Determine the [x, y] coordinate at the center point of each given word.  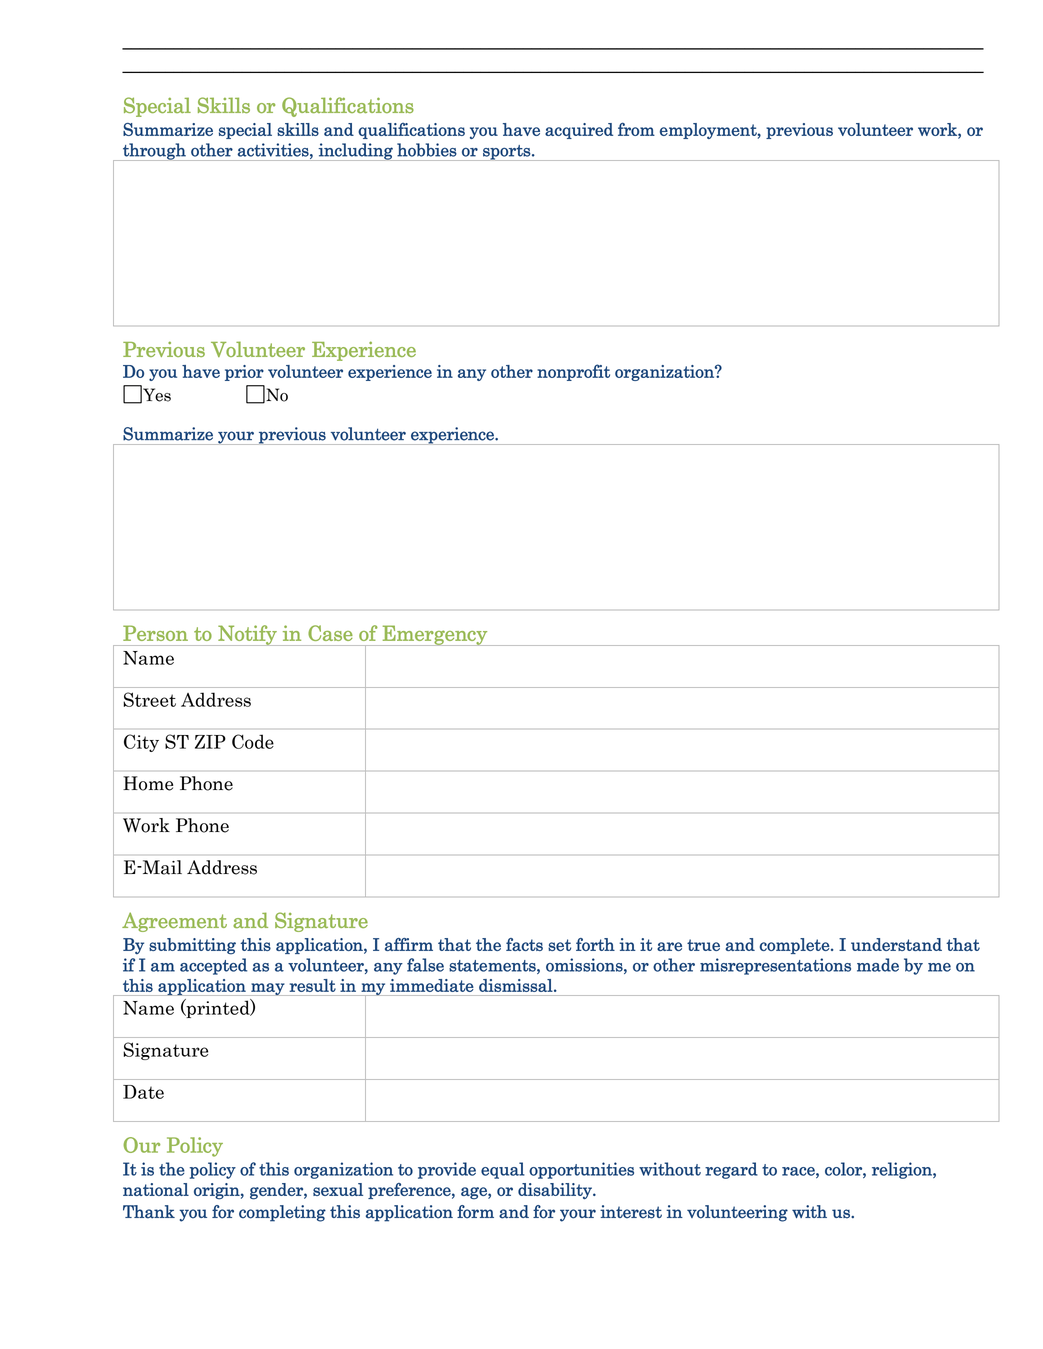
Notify [247, 635]
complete [796, 946]
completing [282, 1213]
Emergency [435, 635]
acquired [579, 131]
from [636, 129]
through [154, 152]
